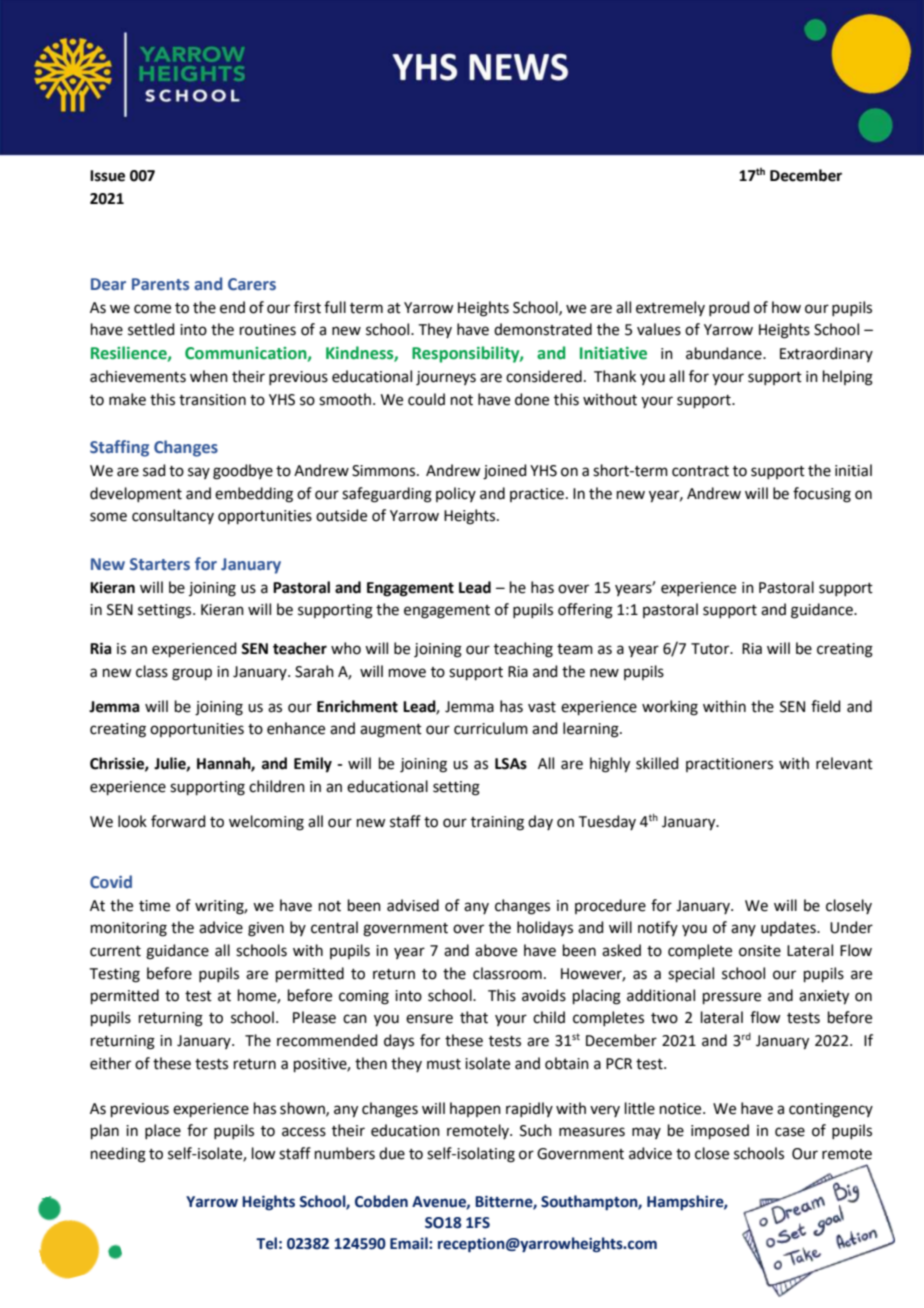 The width and height of the page is (924, 1308). What do you see at coordinates (497, 823) in the page?
I see `training` at bounding box center [497, 823].
